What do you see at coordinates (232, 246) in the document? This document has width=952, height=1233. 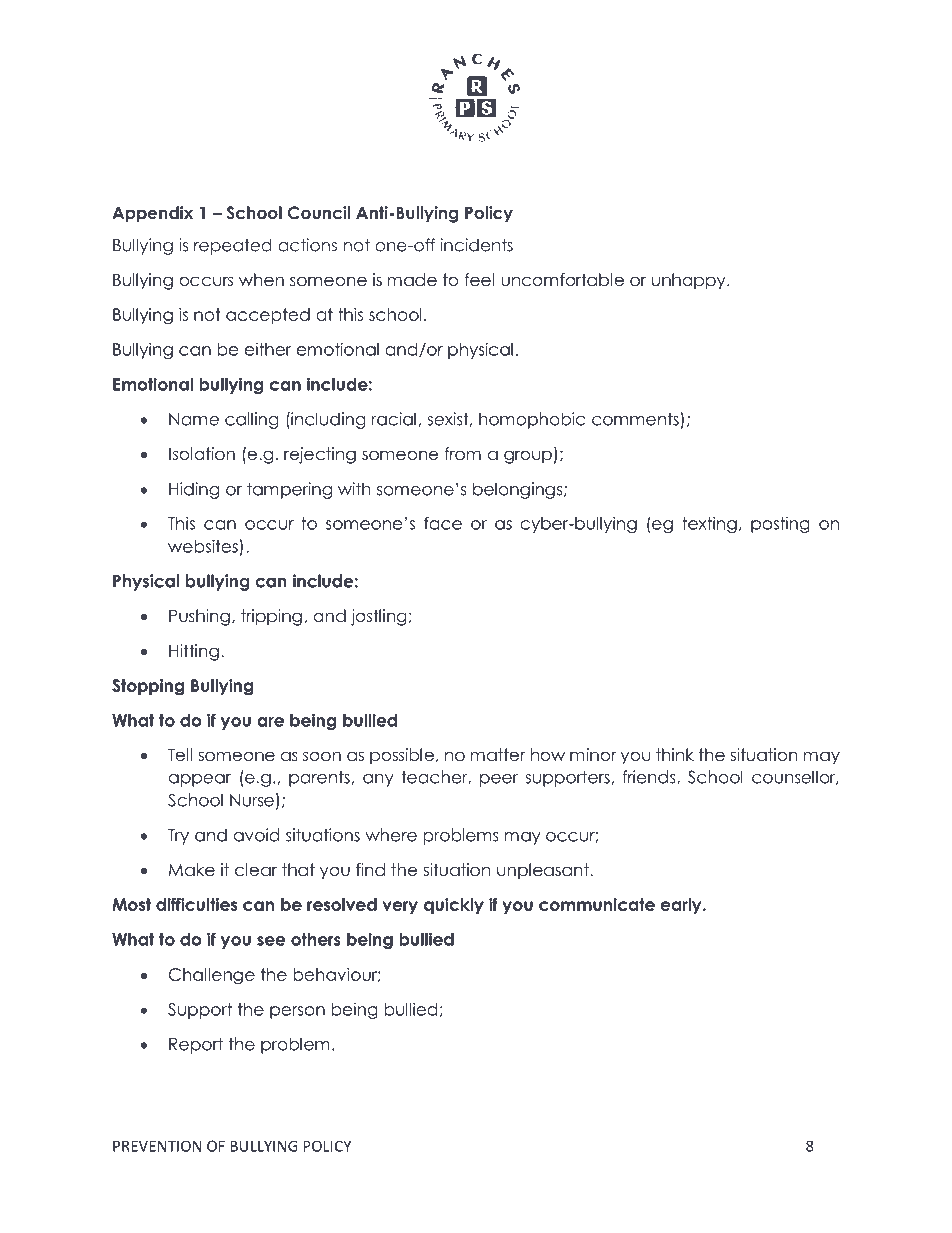 I see `repeated` at bounding box center [232, 246].
